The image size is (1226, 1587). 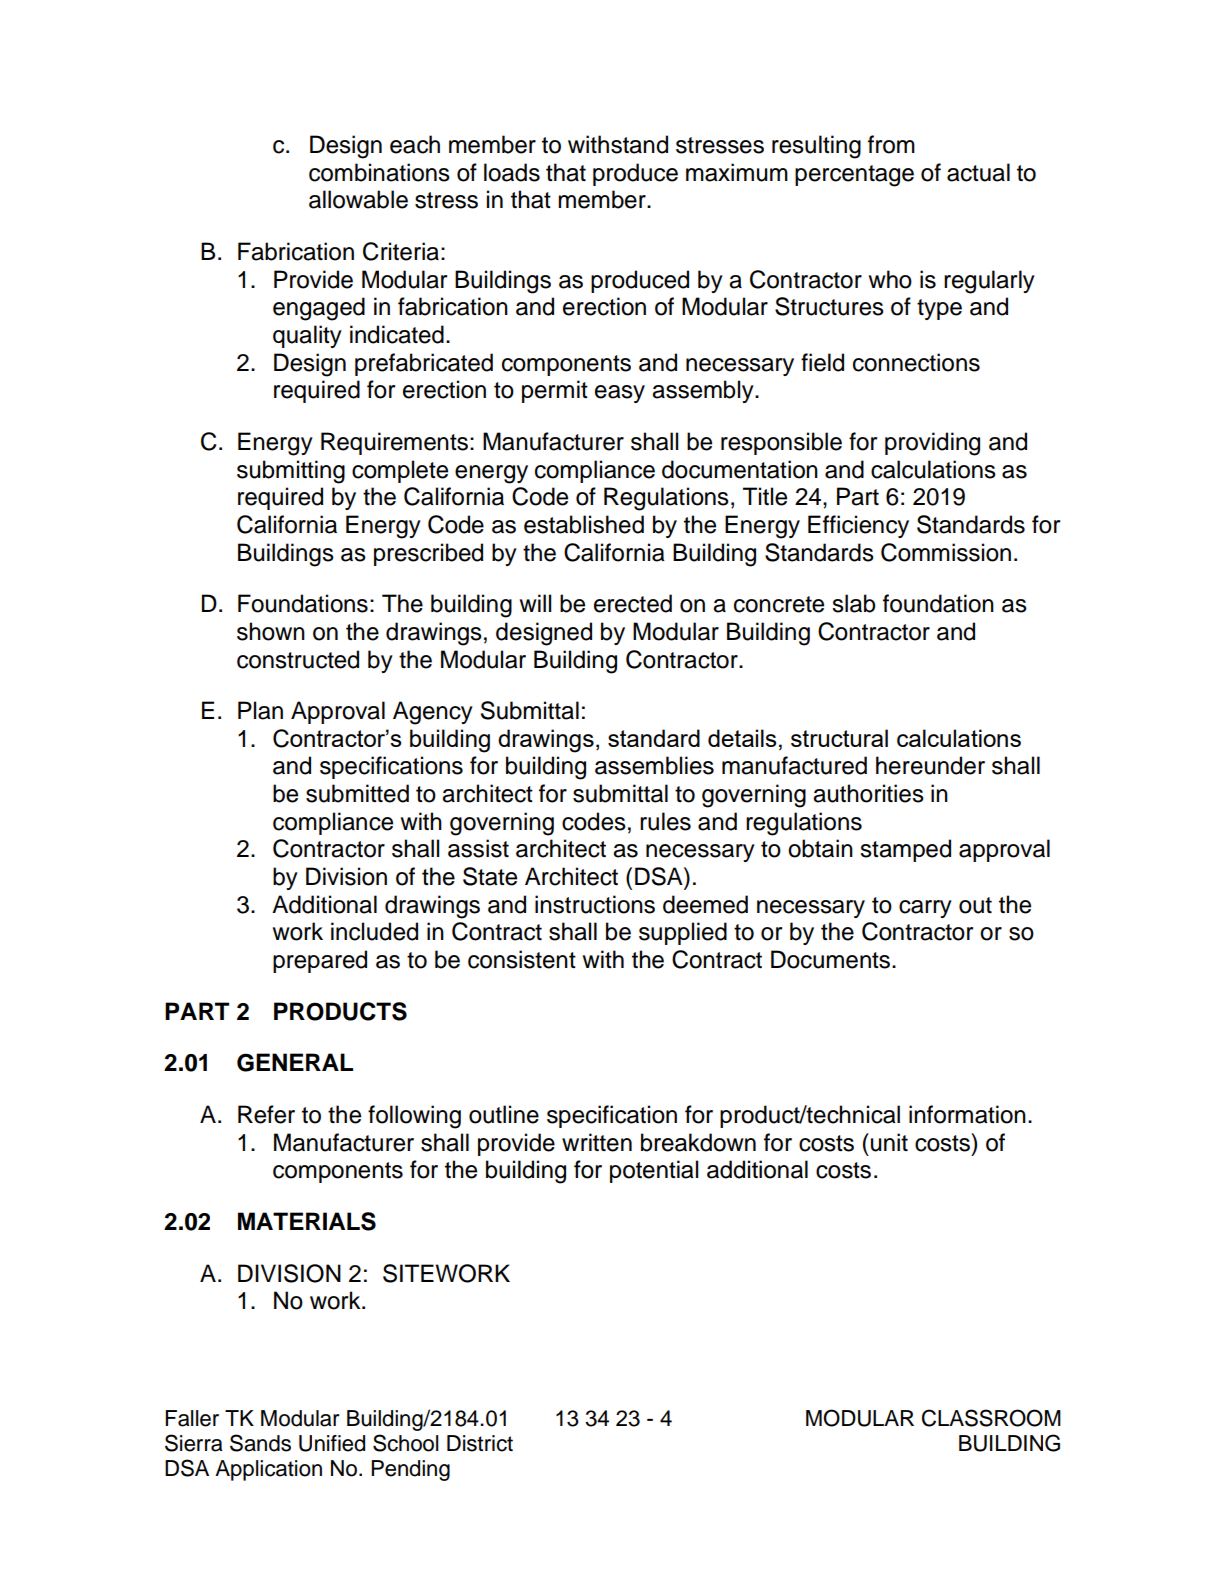 I want to click on Refer, so click(x=266, y=1114).
